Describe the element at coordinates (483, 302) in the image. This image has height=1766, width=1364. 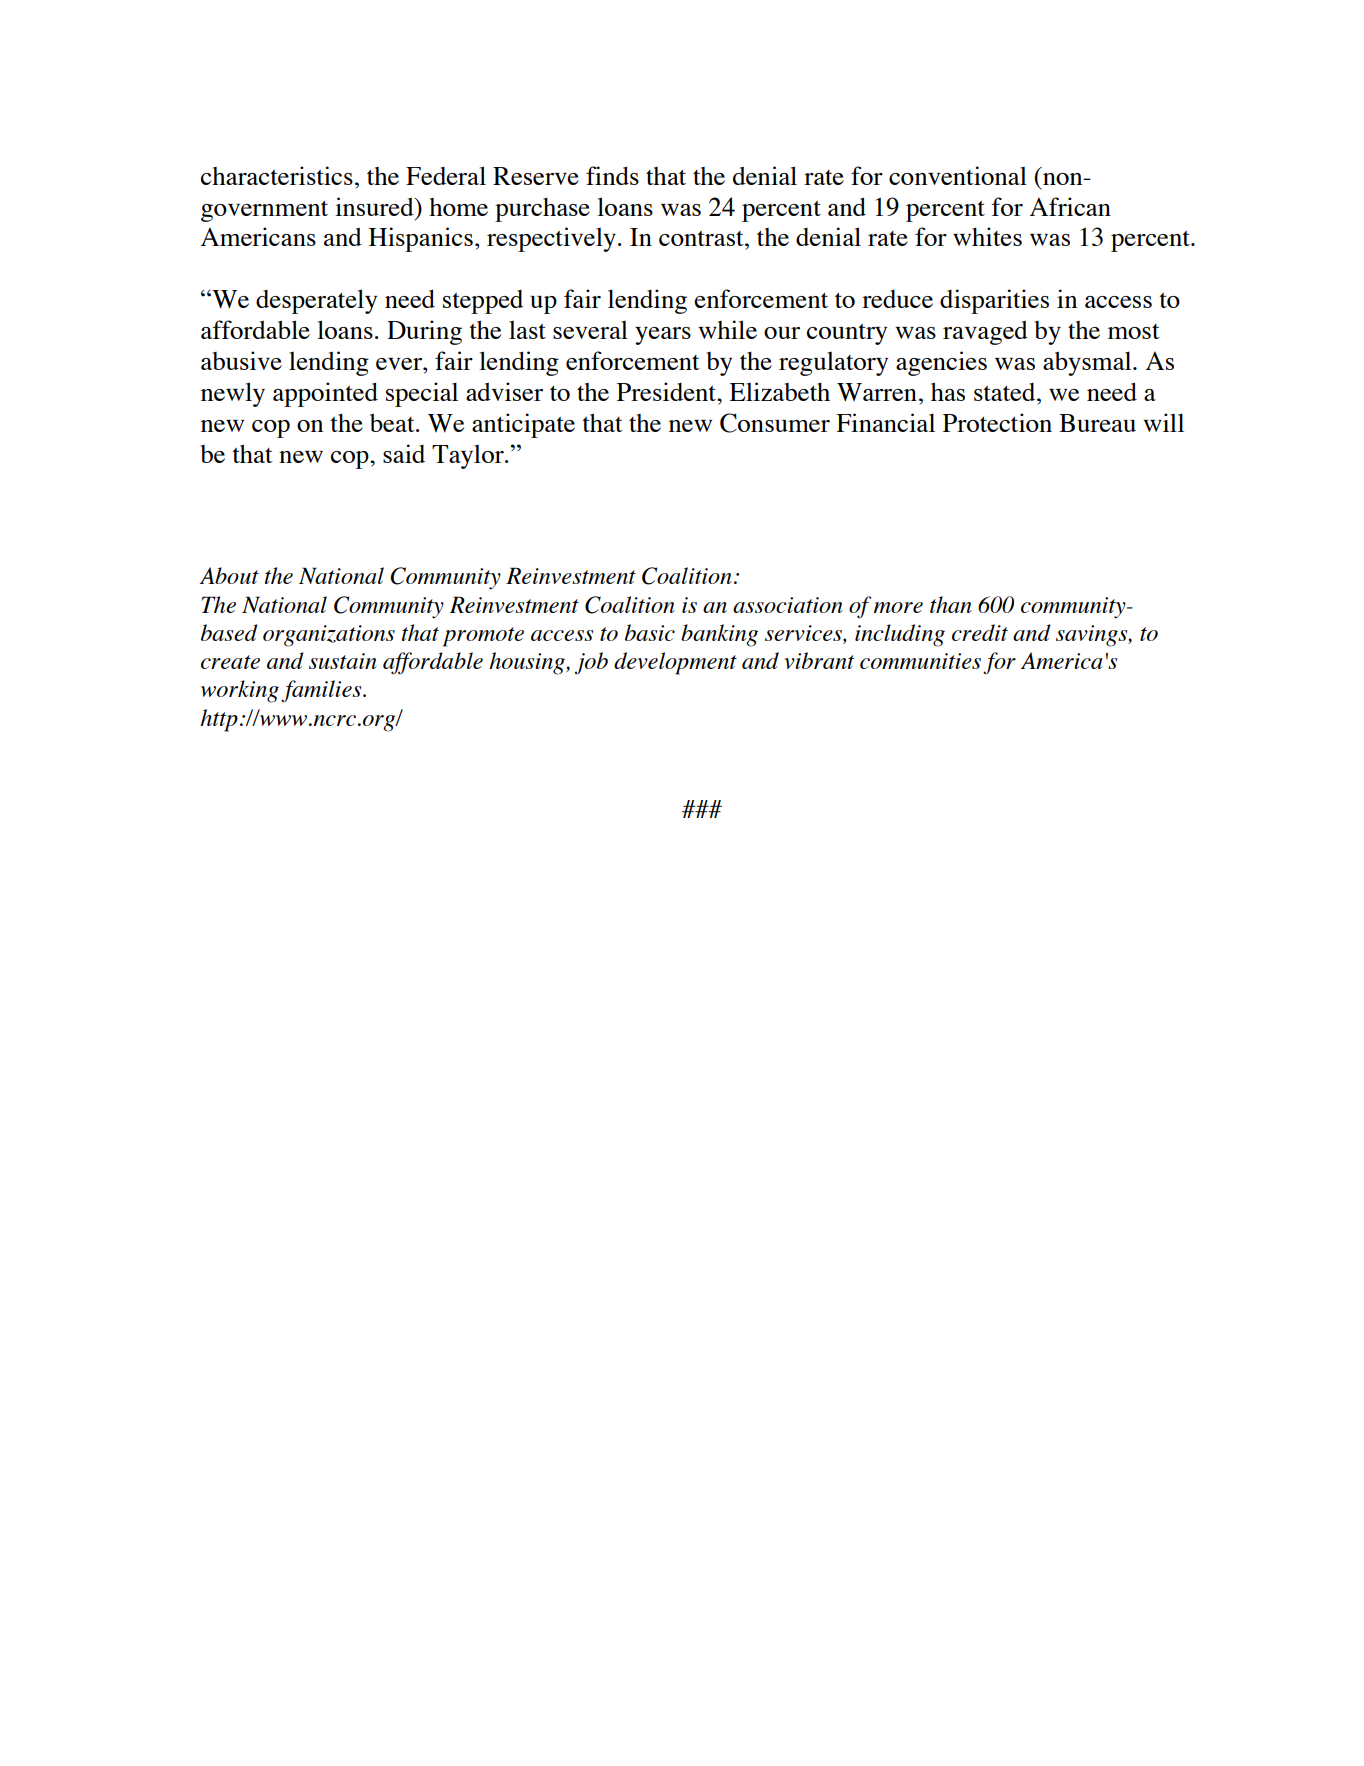
I see `stepped` at that location.
